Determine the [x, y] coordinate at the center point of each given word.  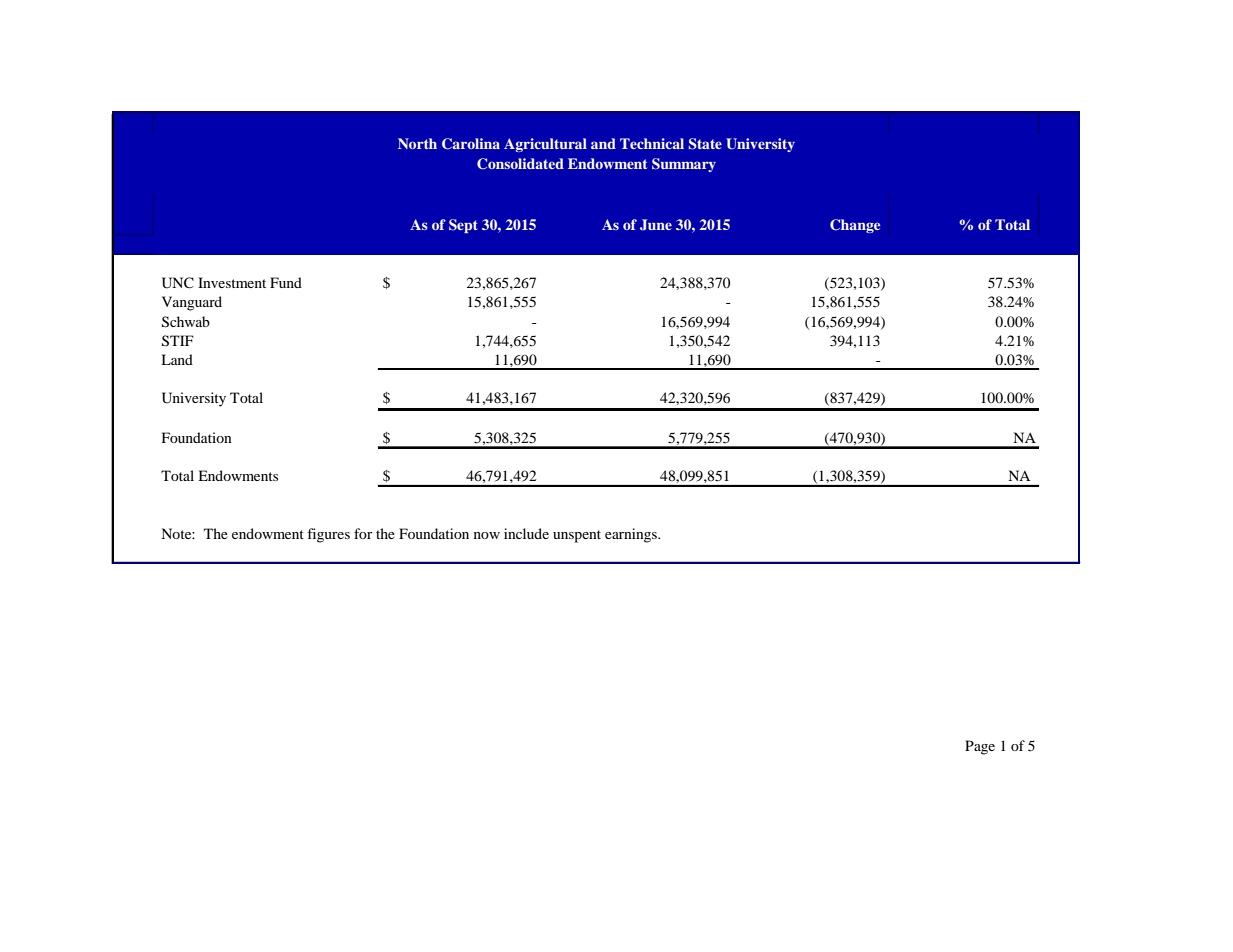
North [417, 143]
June [656, 225]
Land [177, 359]
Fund [286, 282]
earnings [632, 535]
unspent [577, 536]
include [526, 533]
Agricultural [545, 145]
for [363, 533]
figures [328, 535]
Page [980, 747]
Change [855, 226]
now [487, 535]
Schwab [186, 322]
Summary [684, 165]
